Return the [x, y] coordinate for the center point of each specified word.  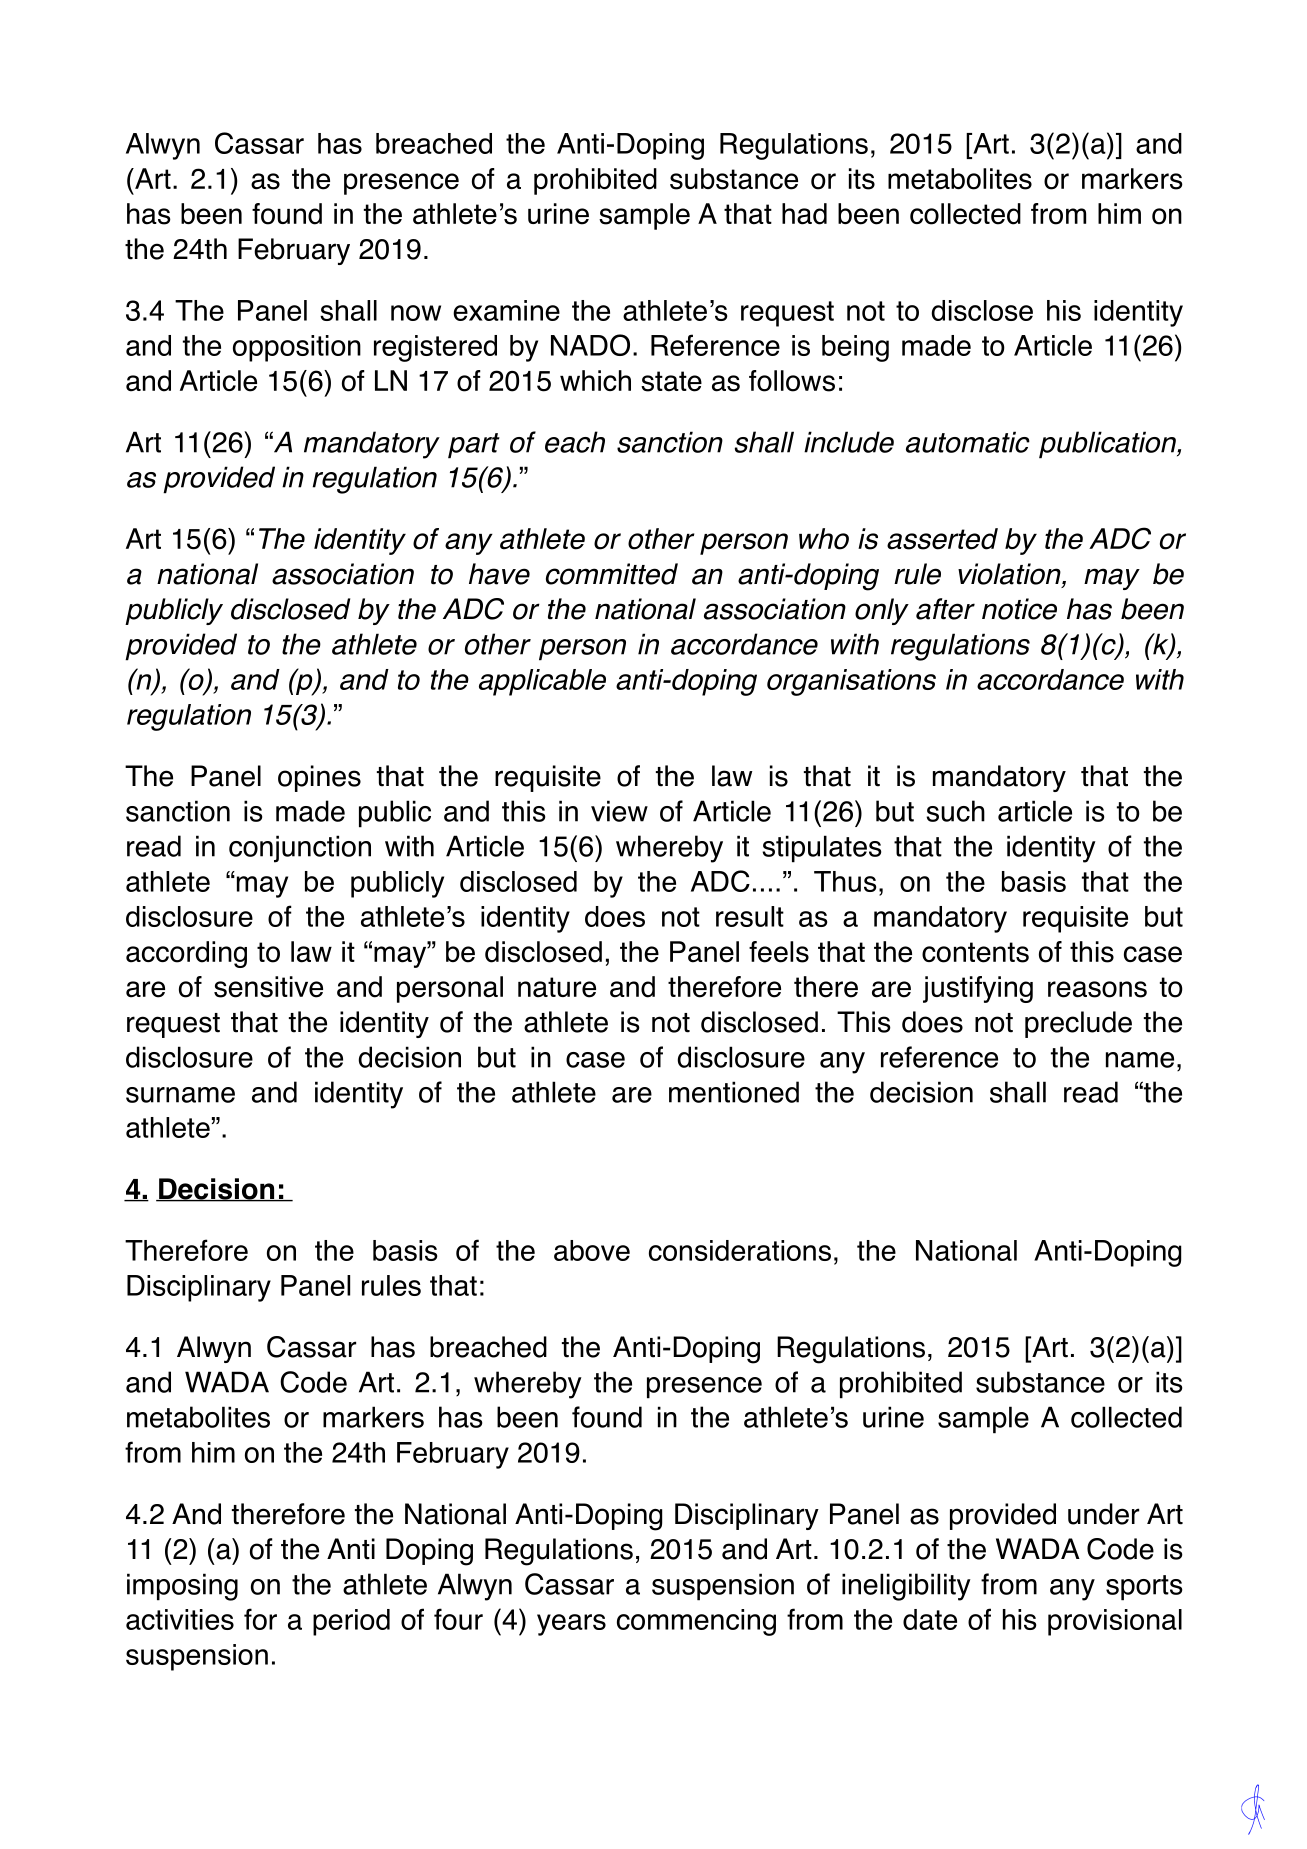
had [804, 214]
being [855, 348]
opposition [297, 348]
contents [975, 952]
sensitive [268, 987]
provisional [1115, 1622]
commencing [696, 1622]
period [351, 1622]
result [750, 916]
